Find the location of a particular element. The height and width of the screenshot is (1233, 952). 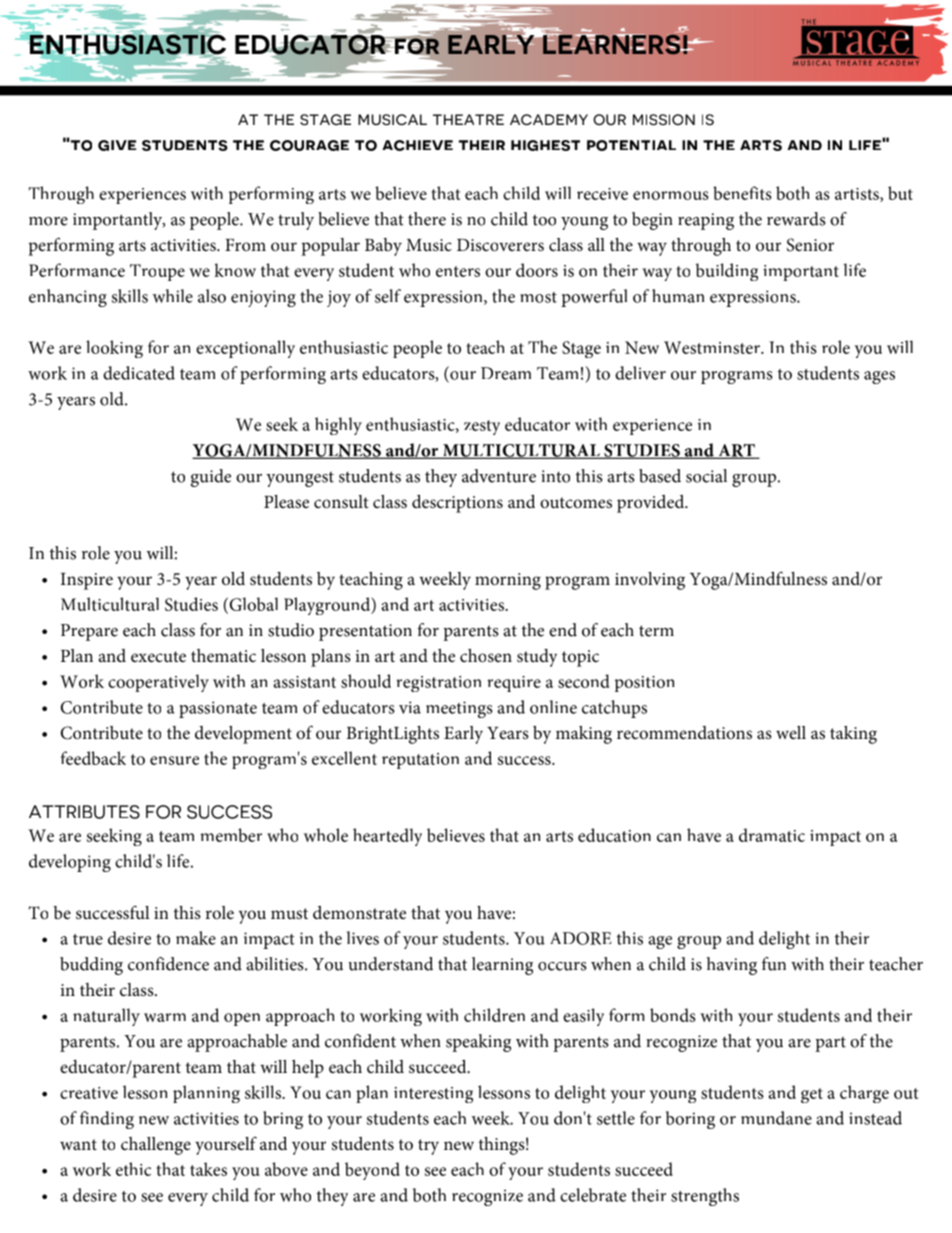

dramatic is located at coordinates (772, 835).
